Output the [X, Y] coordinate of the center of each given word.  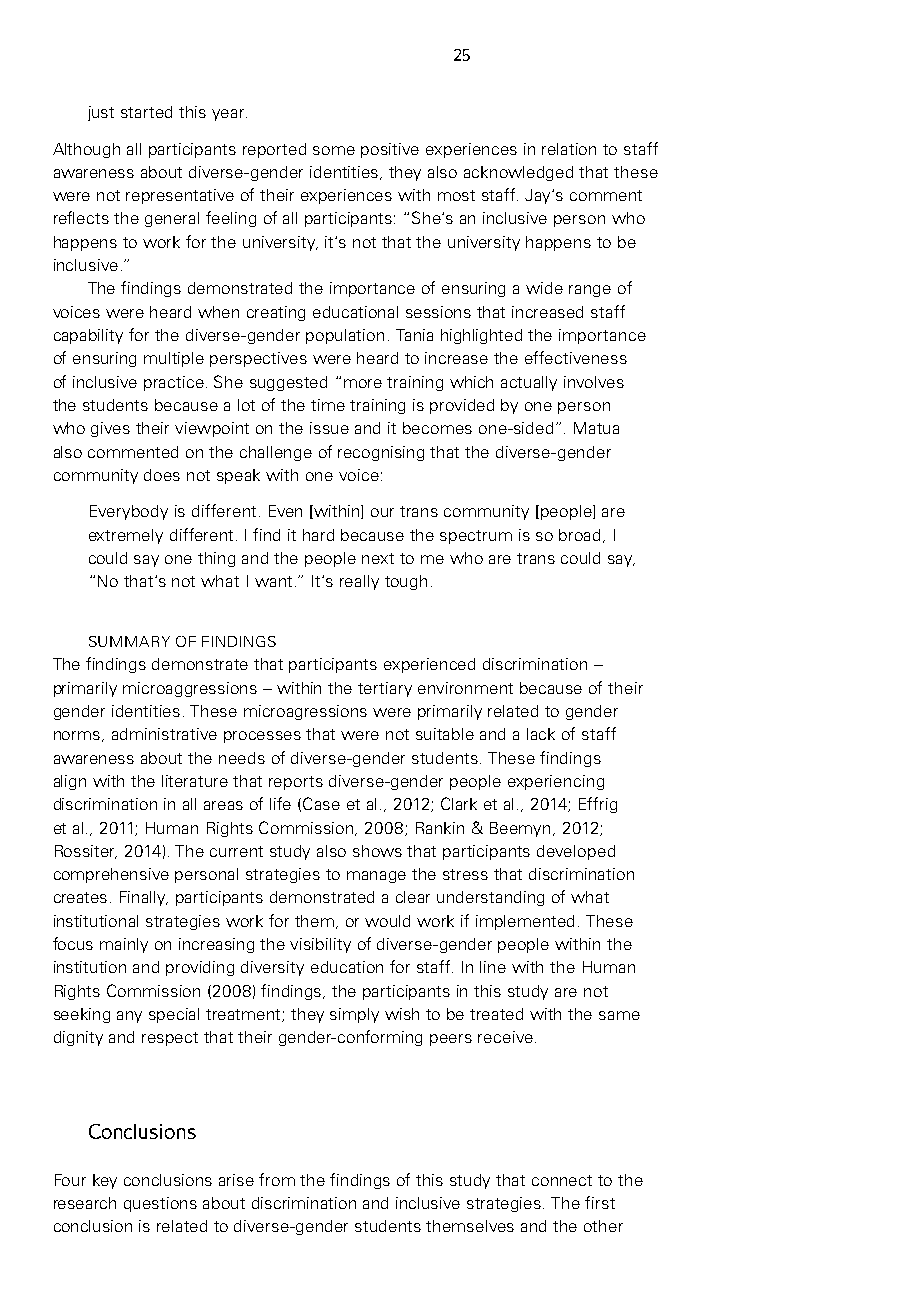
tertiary [385, 689]
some [334, 150]
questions [160, 1204]
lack [541, 734]
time [328, 405]
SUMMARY [129, 641]
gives [110, 429]
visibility [320, 945]
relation [569, 149]
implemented [525, 922]
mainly [124, 945]
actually [529, 383]
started [146, 112]
